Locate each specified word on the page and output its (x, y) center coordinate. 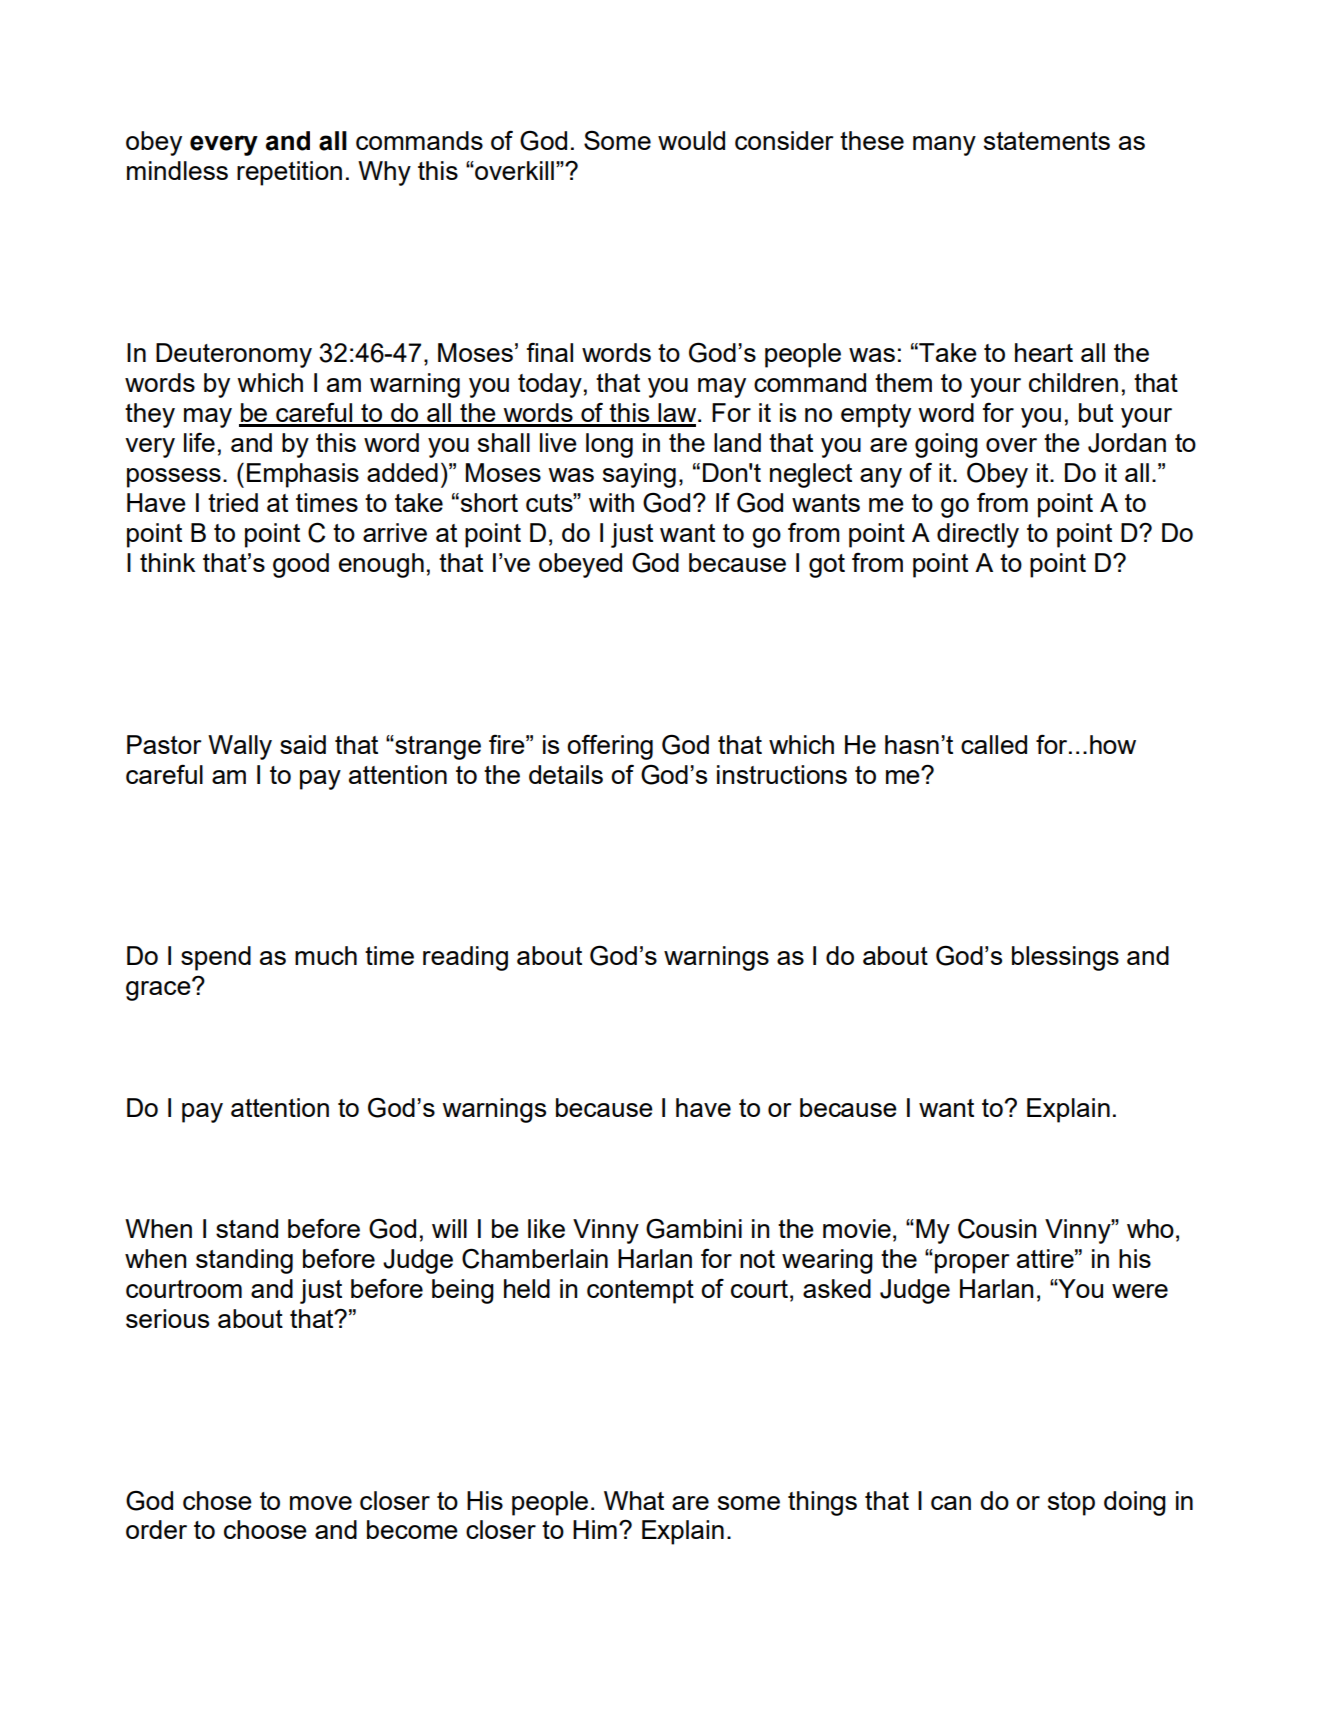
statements (1047, 141)
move (321, 1503)
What (634, 1500)
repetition (289, 173)
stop (1071, 1504)
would (691, 140)
